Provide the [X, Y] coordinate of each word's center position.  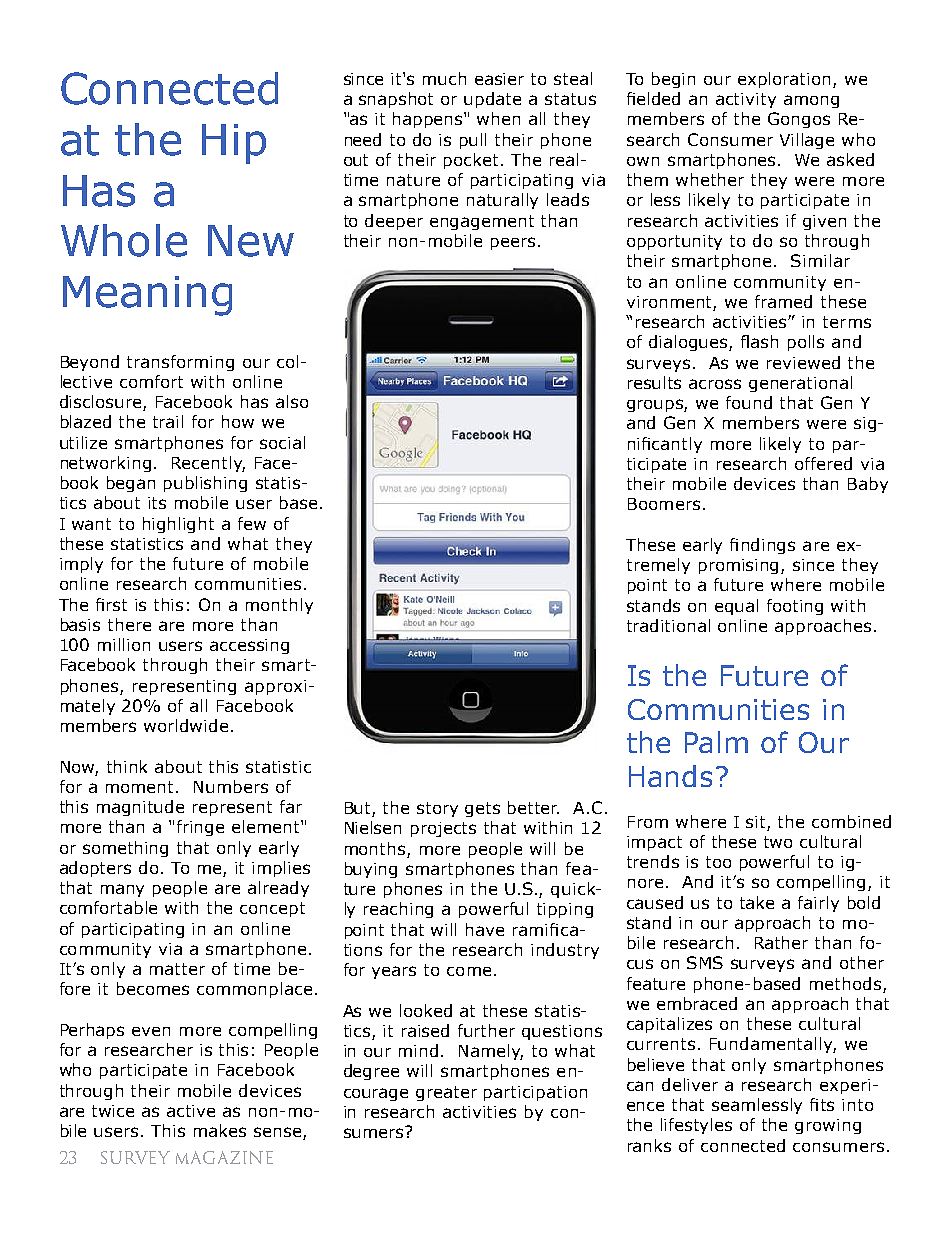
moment [141, 787]
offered [823, 463]
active [191, 1111]
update [492, 100]
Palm [716, 742]
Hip [234, 144]
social [282, 442]
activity [746, 100]
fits [822, 1104]
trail [168, 421]
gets [482, 809]
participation [535, 1093]
